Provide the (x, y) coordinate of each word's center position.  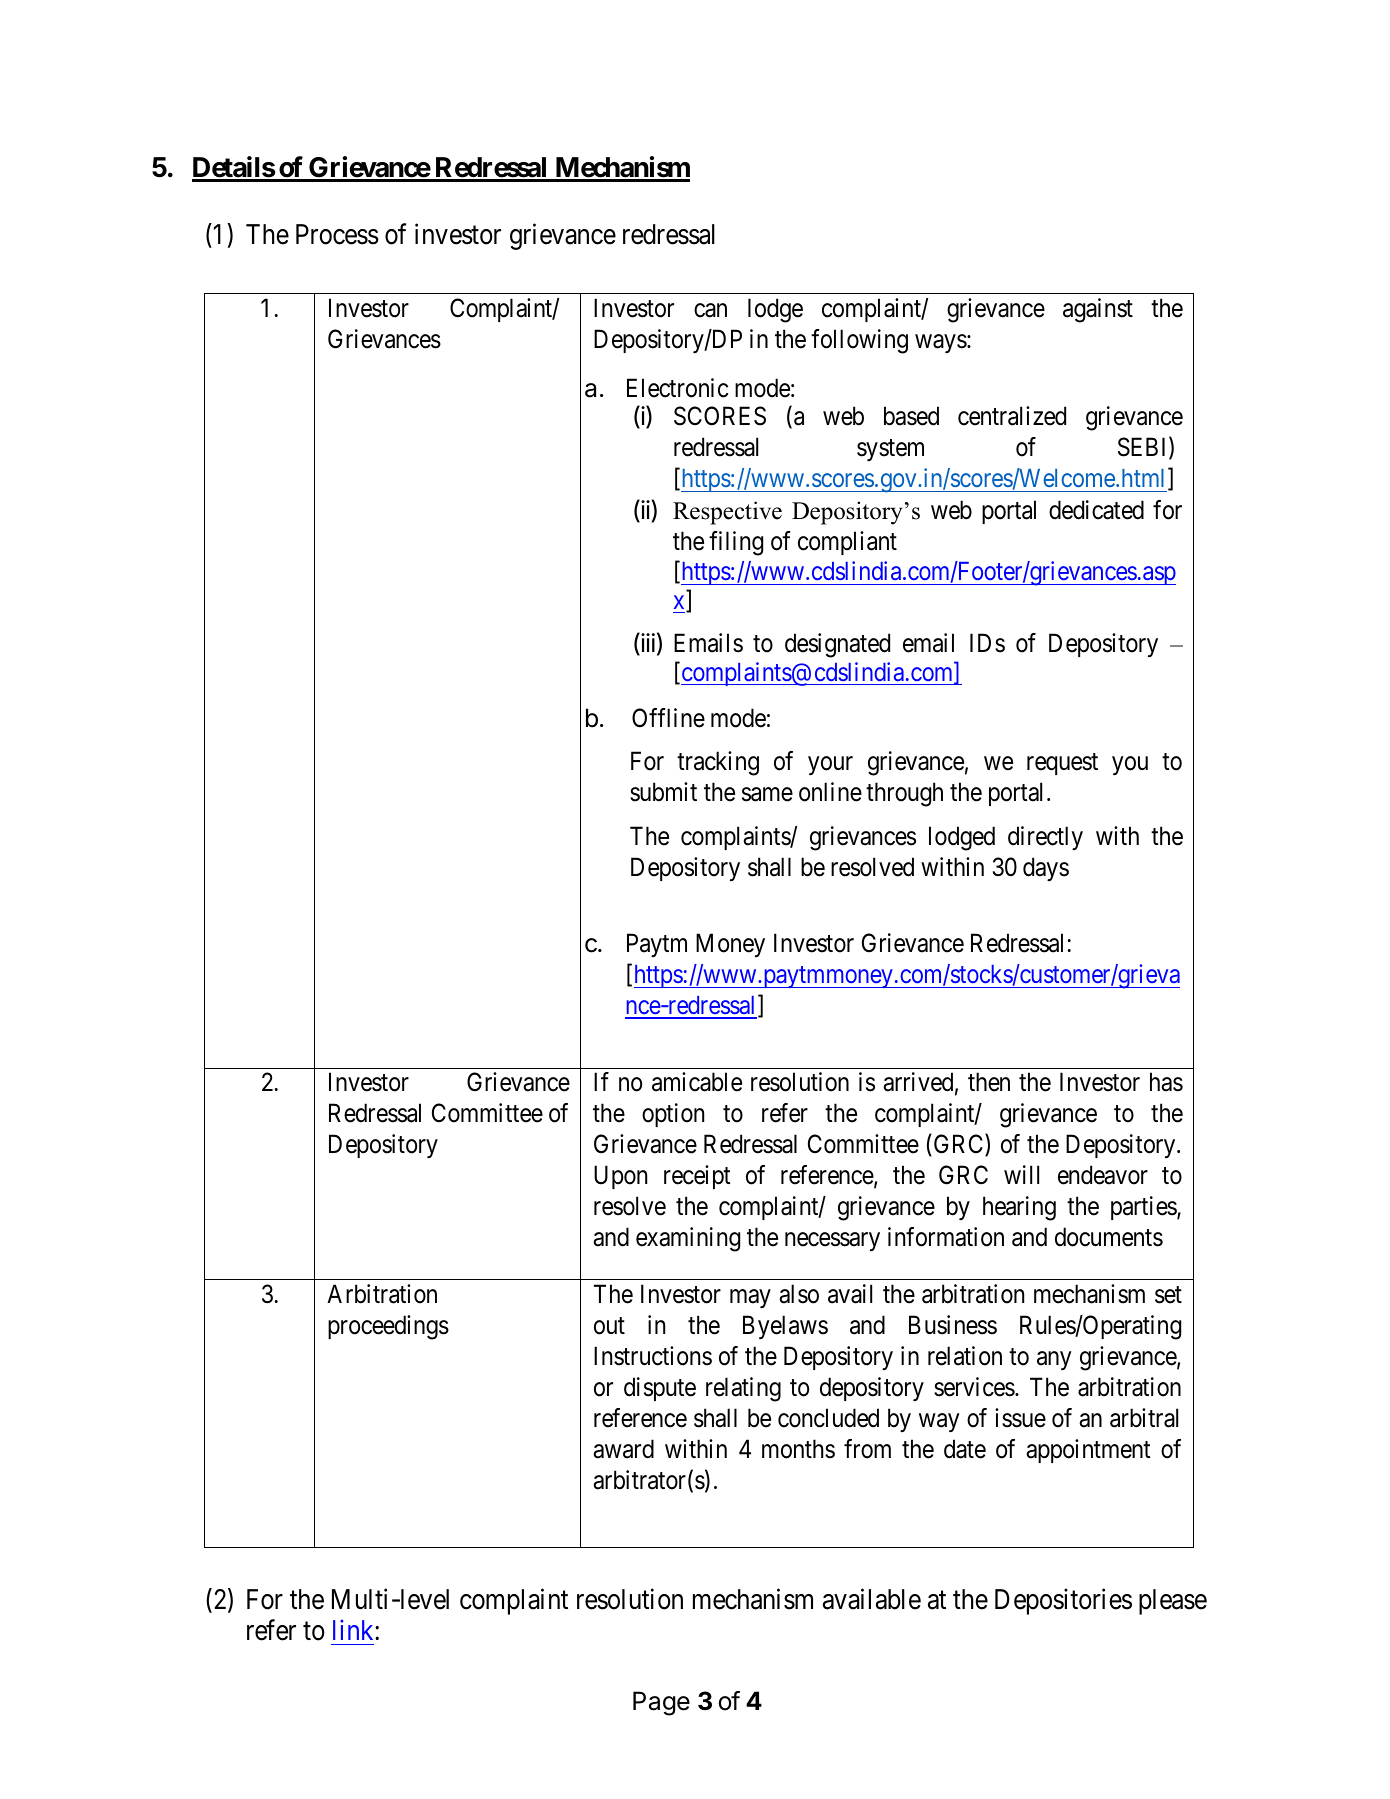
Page (661, 1703)
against (1098, 310)
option (673, 1115)
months (798, 1449)
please (1173, 1602)
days (1046, 869)
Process (337, 234)
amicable (697, 1082)
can (710, 310)
